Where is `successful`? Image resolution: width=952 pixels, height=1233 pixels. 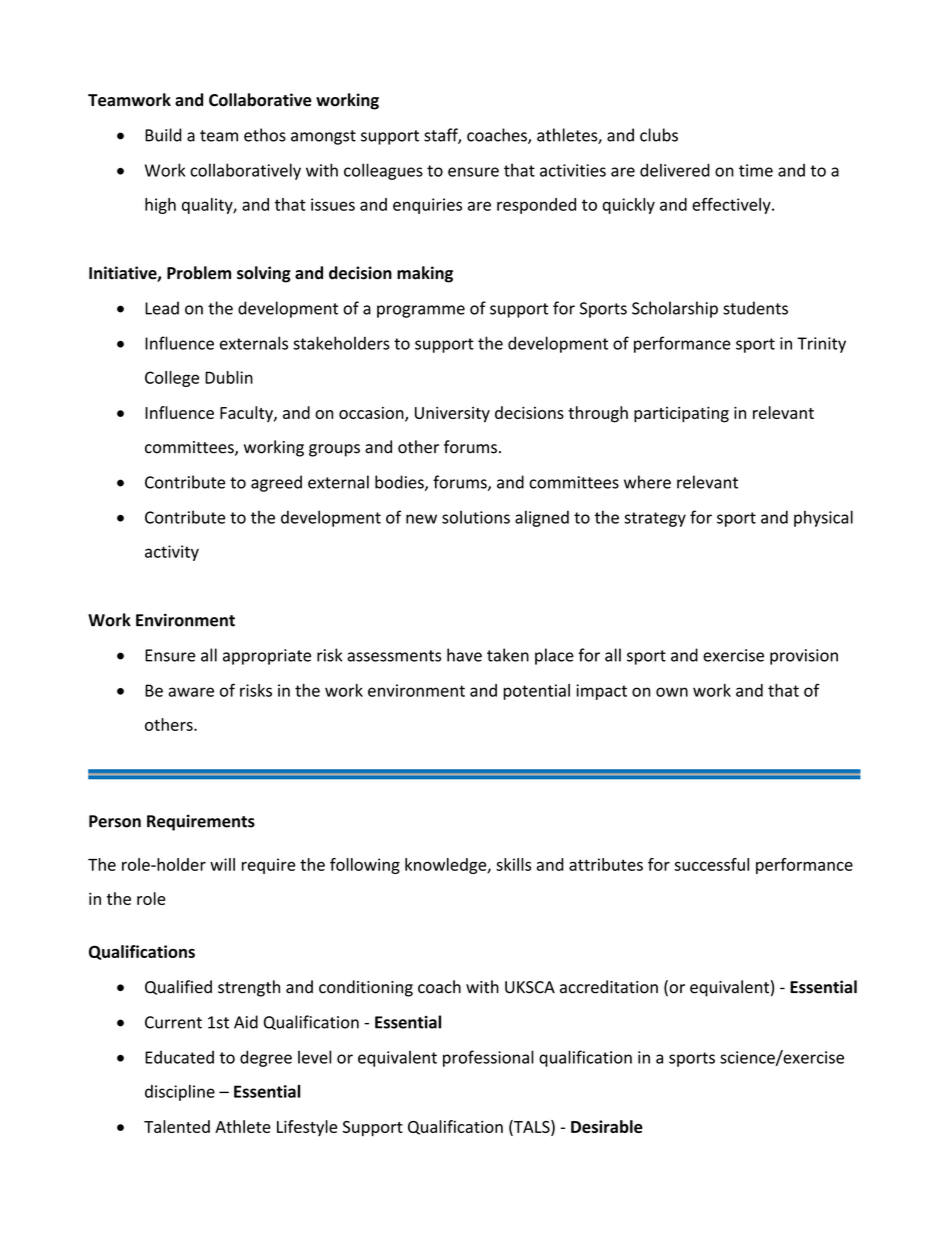
successful is located at coordinates (711, 864).
